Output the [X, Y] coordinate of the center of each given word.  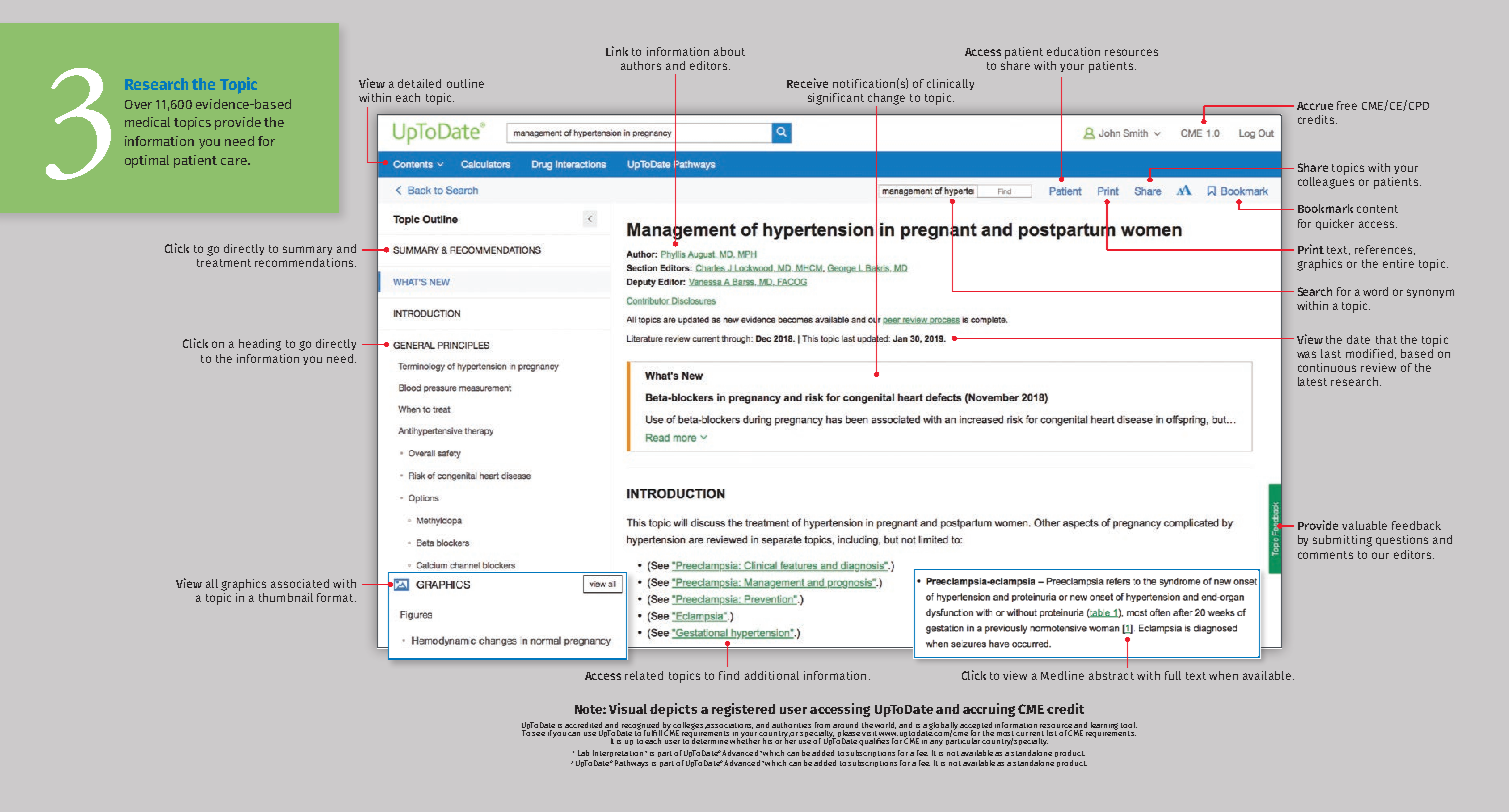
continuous [1327, 367]
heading [260, 345]
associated [300, 583]
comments [1325, 555]
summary [307, 250]
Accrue [1315, 106]
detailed [419, 83]
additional [772, 675]
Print [1311, 249]
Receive [807, 83]
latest [1312, 381]
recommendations [305, 262]
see [538, 734]
